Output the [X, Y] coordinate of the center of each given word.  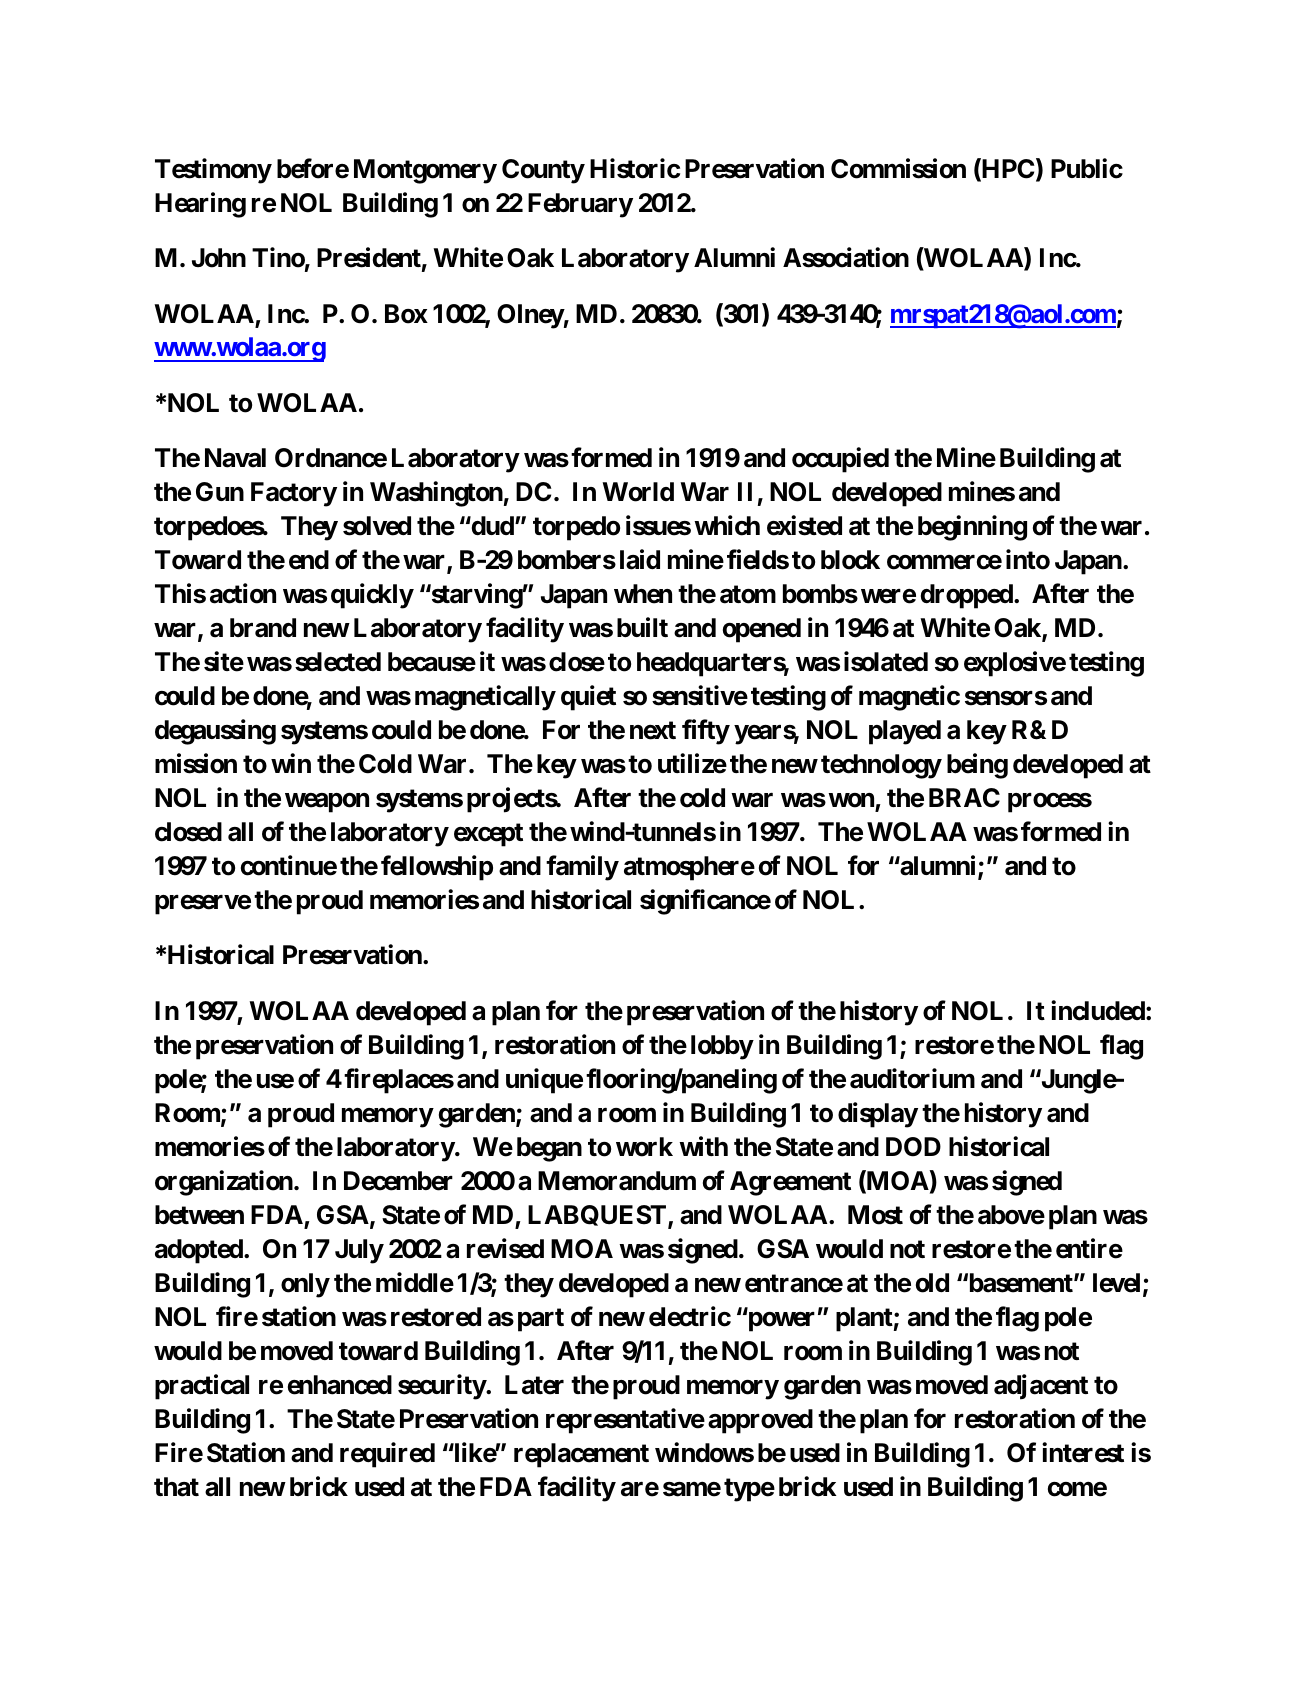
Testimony [213, 171]
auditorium [912, 1078]
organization [224, 1183]
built [642, 627]
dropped [968, 596]
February [580, 205]
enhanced [340, 1385]
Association [846, 257]
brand [263, 628]
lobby [722, 1047]
